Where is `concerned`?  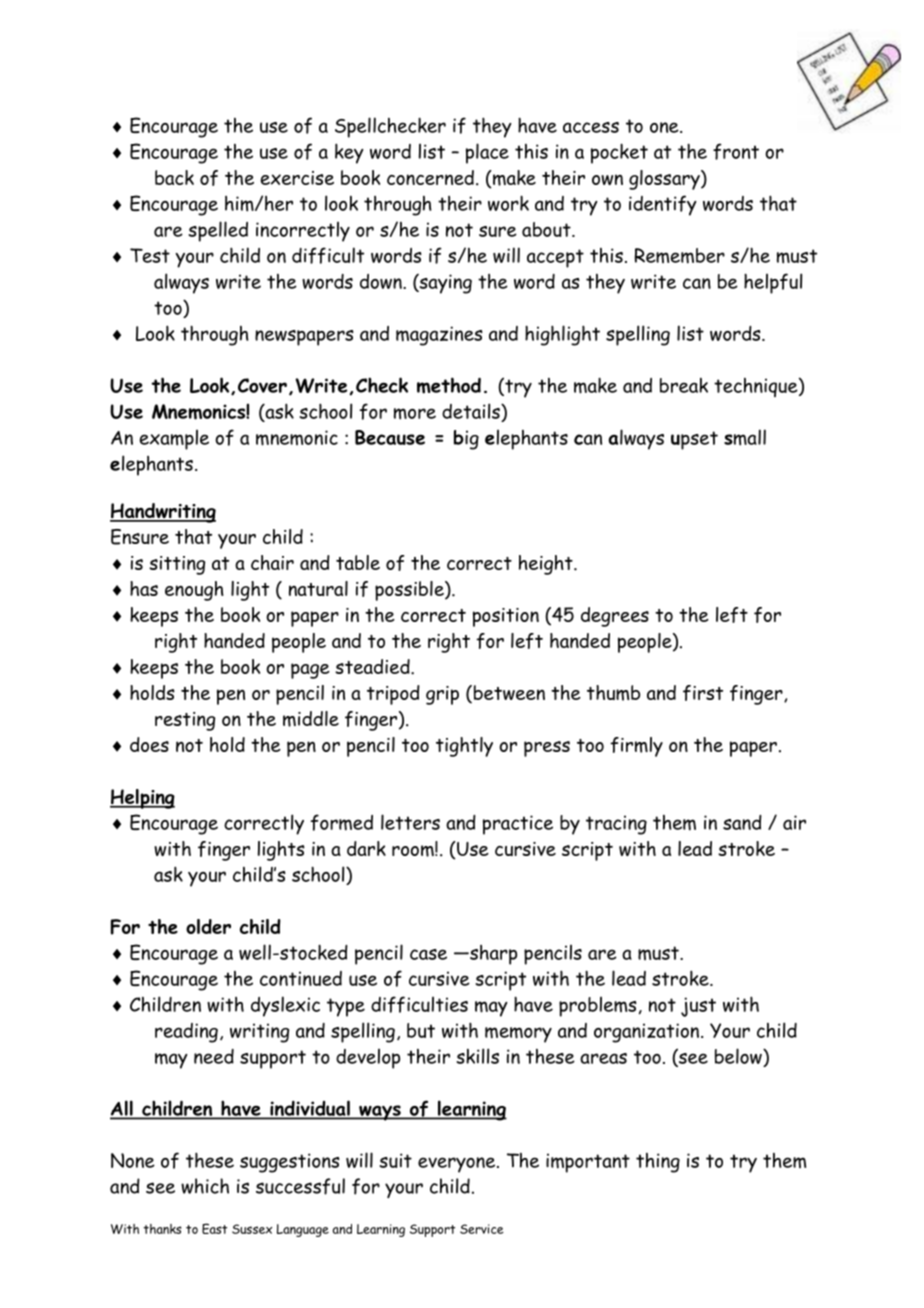 concerned is located at coordinates (430, 177).
